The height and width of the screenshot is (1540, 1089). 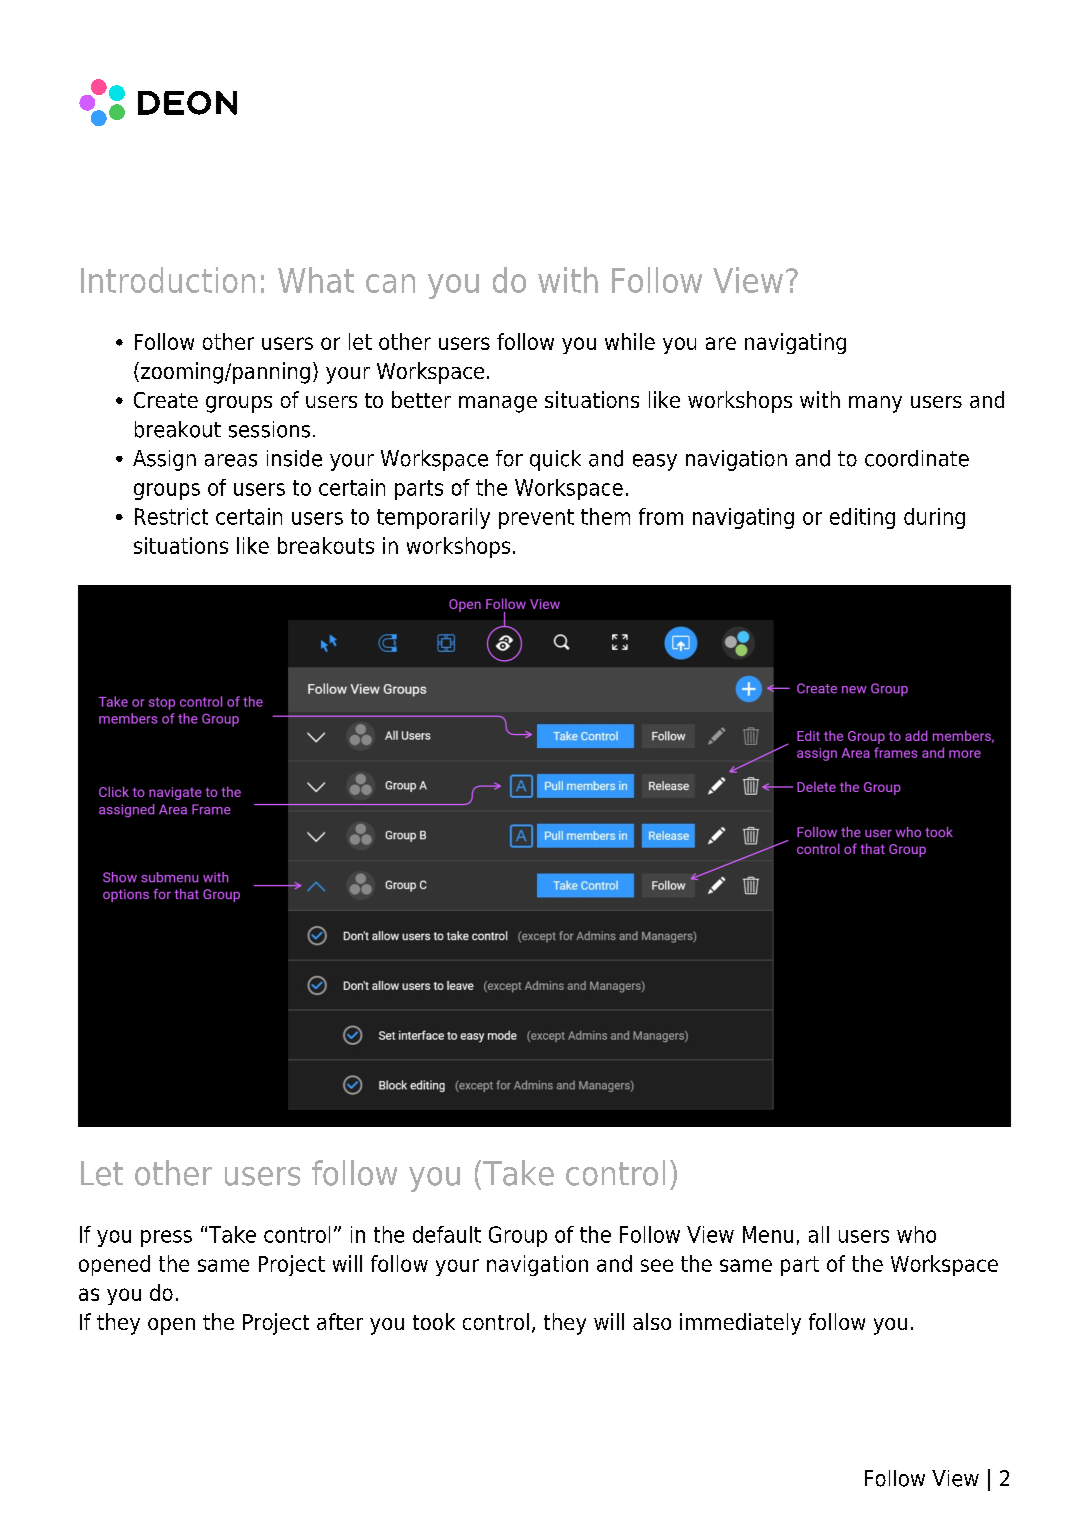 What do you see at coordinates (316, 280) in the screenshot?
I see `What` at bounding box center [316, 280].
